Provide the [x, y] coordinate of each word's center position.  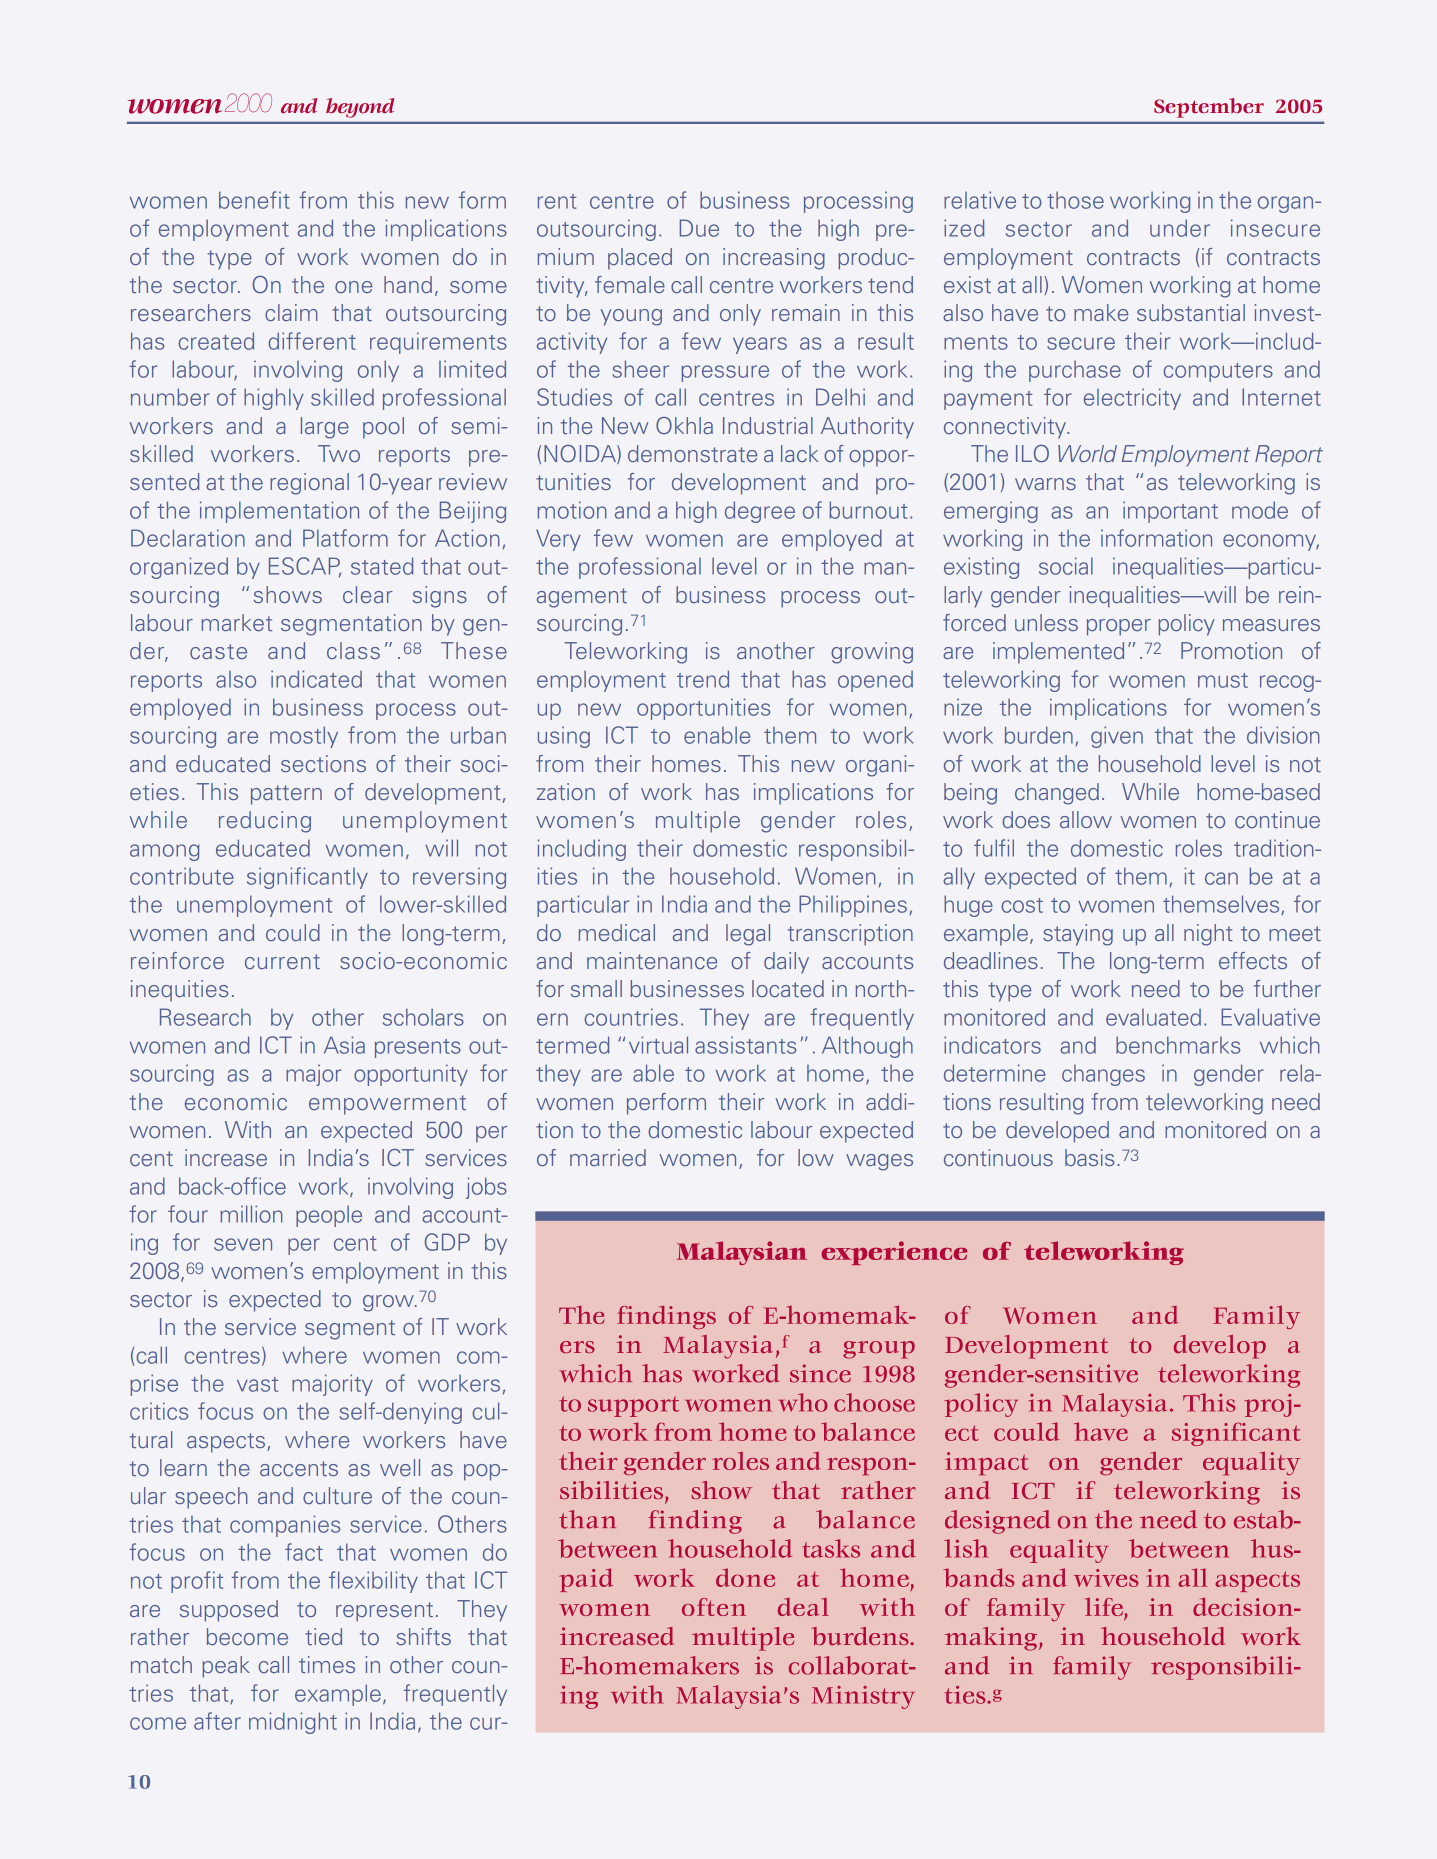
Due [699, 228]
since [820, 1373]
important [1170, 512]
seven [243, 1244]
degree [760, 512]
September [1209, 108]
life [1105, 1608]
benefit [254, 200]
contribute [182, 876]
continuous [998, 1157]
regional [309, 484]
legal [748, 935]
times [327, 1664]
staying [1078, 935]
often [714, 1607]
